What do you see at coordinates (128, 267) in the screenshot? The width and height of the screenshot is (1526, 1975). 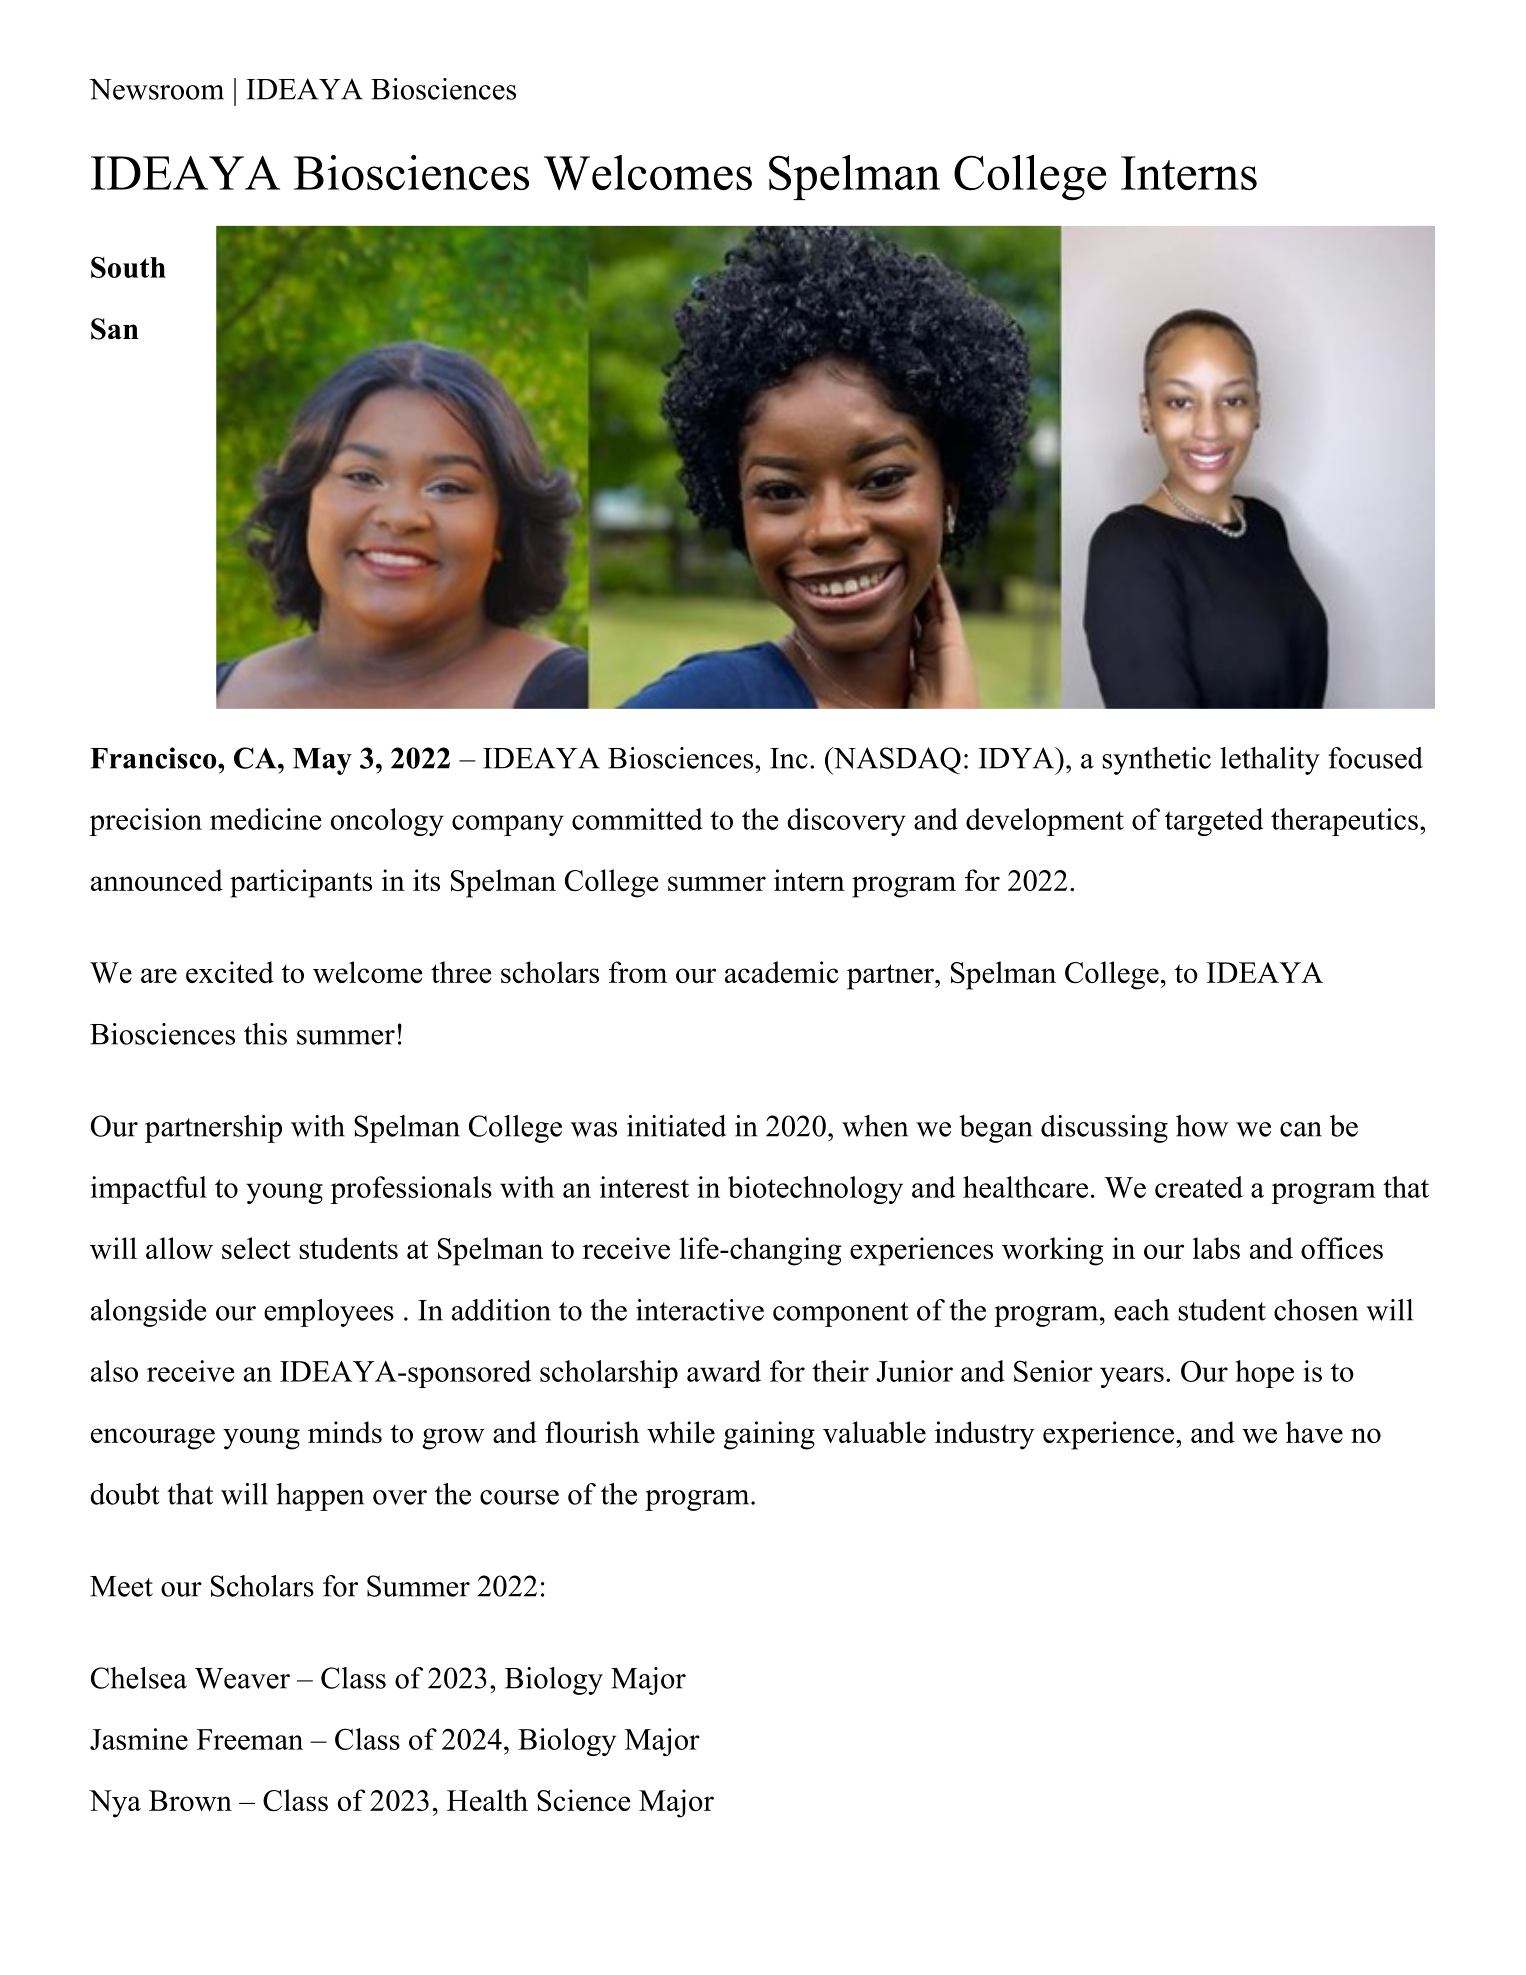 I see `South` at bounding box center [128, 267].
